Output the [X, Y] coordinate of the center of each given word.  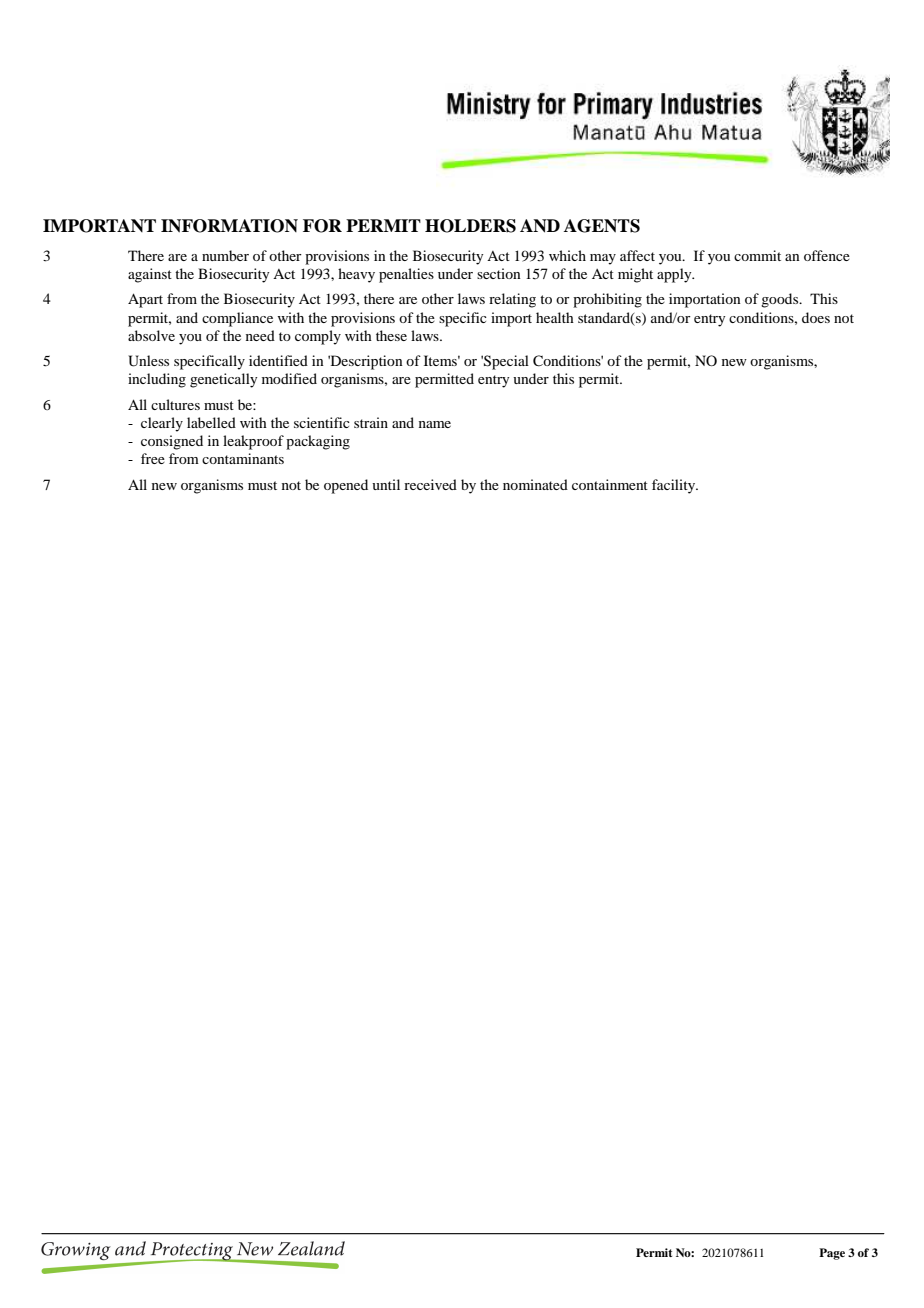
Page [832, 1254]
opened [346, 486]
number [225, 255]
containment [610, 484]
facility [675, 486]
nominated [535, 484]
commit [757, 255]
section [499, 273]
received [430, 484]
